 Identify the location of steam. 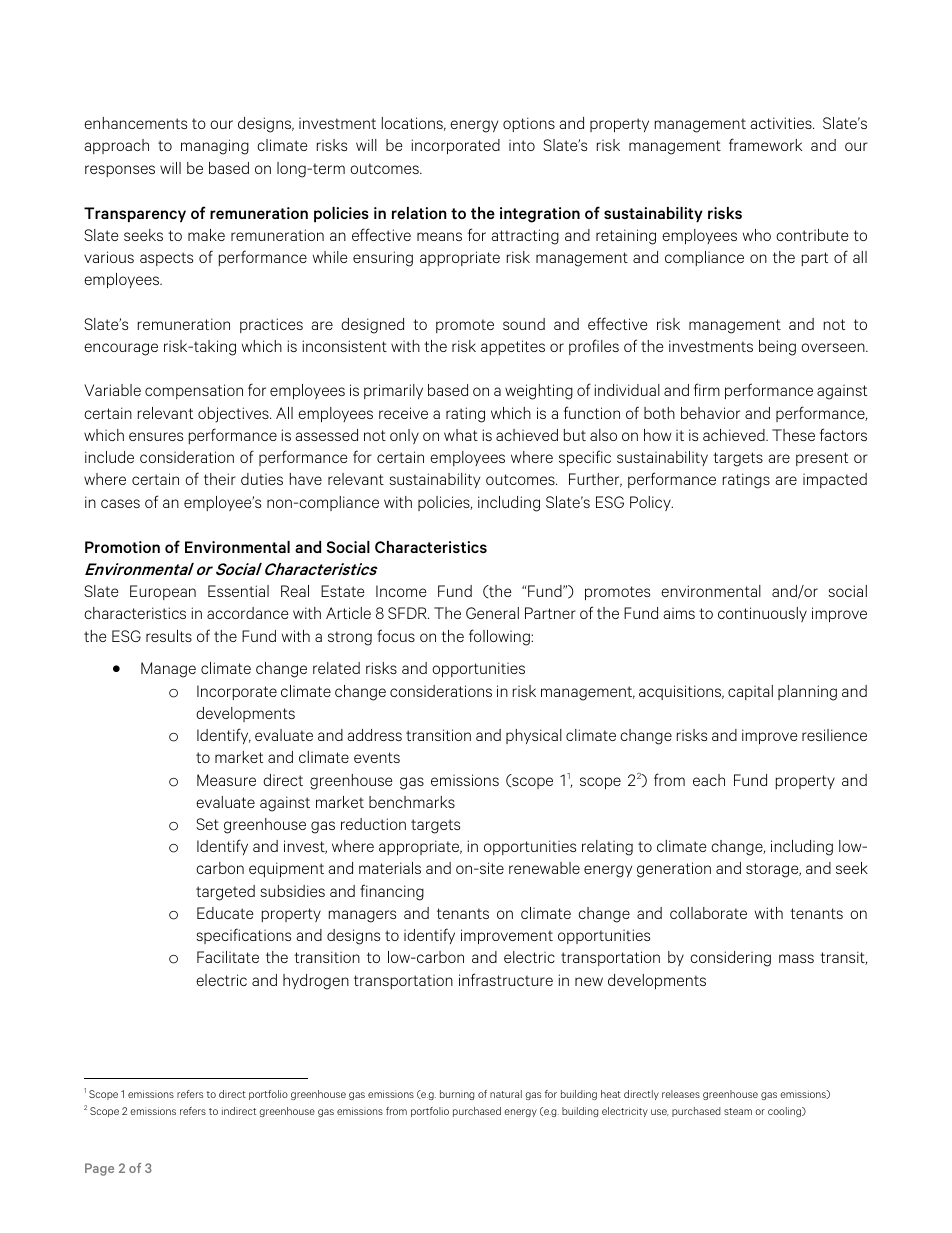
(738, 1111).
